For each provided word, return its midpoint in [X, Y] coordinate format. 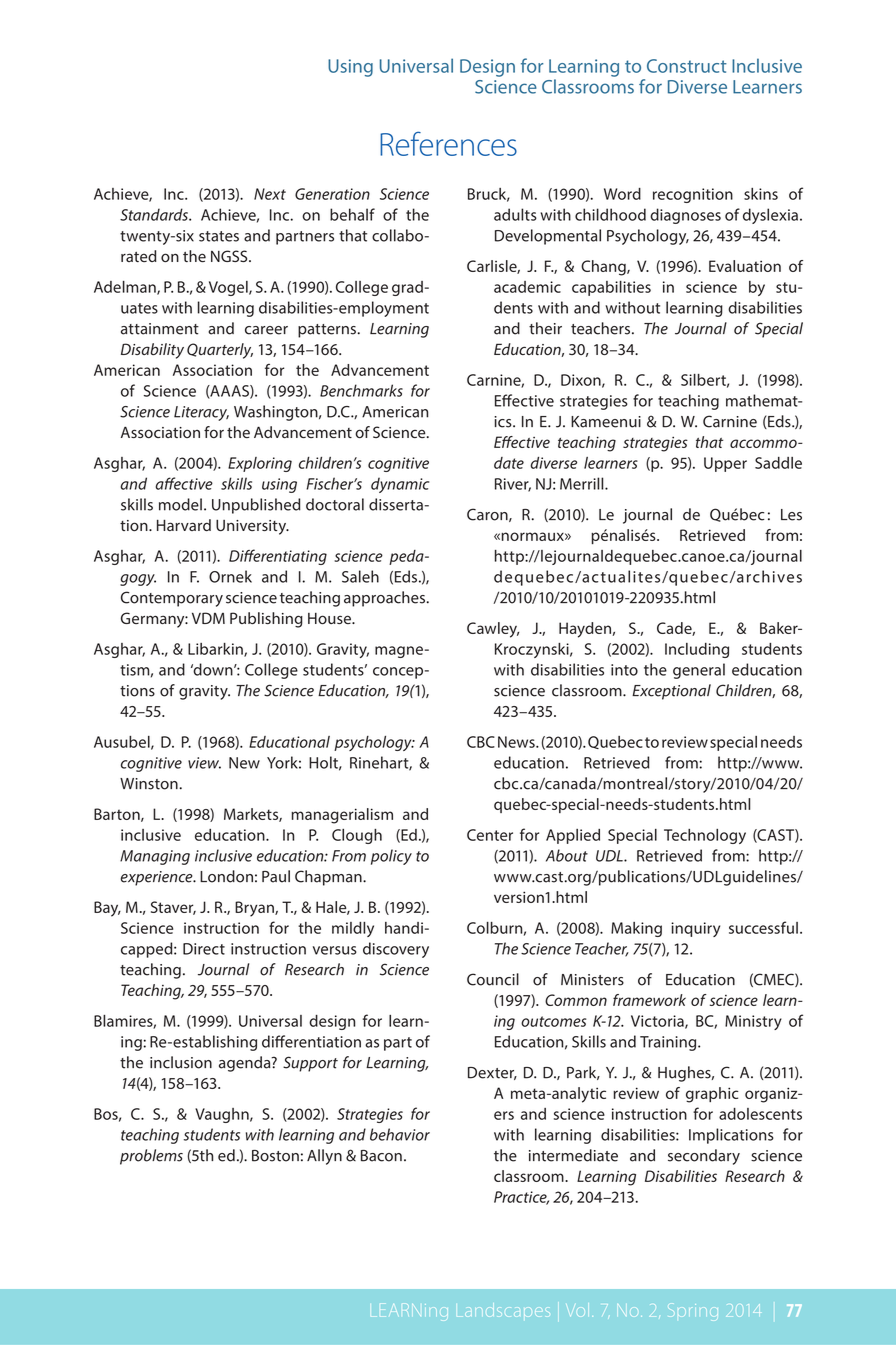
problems [151, 1157]
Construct [687, 66]
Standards [155, 214]
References [448, 143]
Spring [693, 1310]
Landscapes [505, 1309]
